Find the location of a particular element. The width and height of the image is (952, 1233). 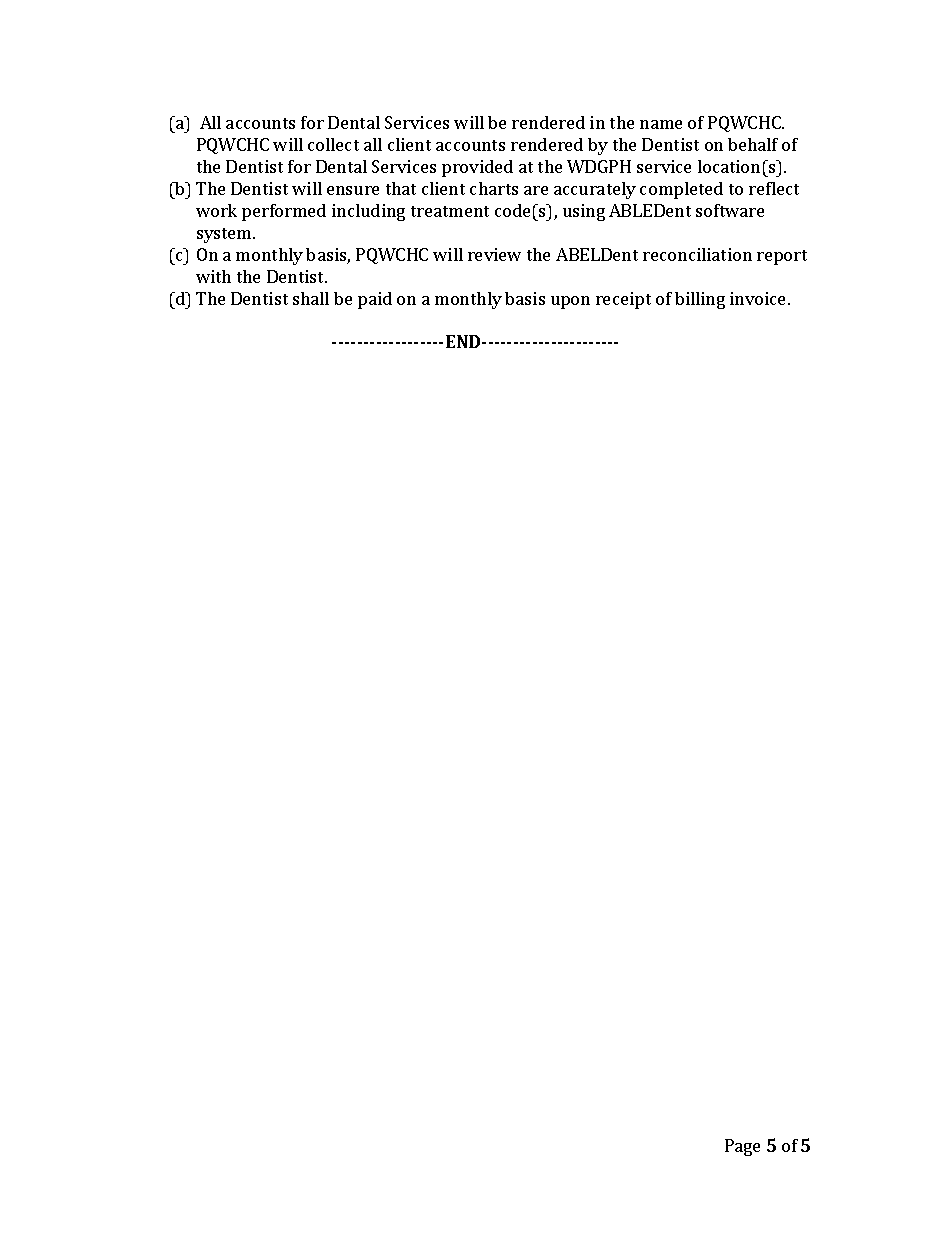

review is located at coordinates (494, 254).
